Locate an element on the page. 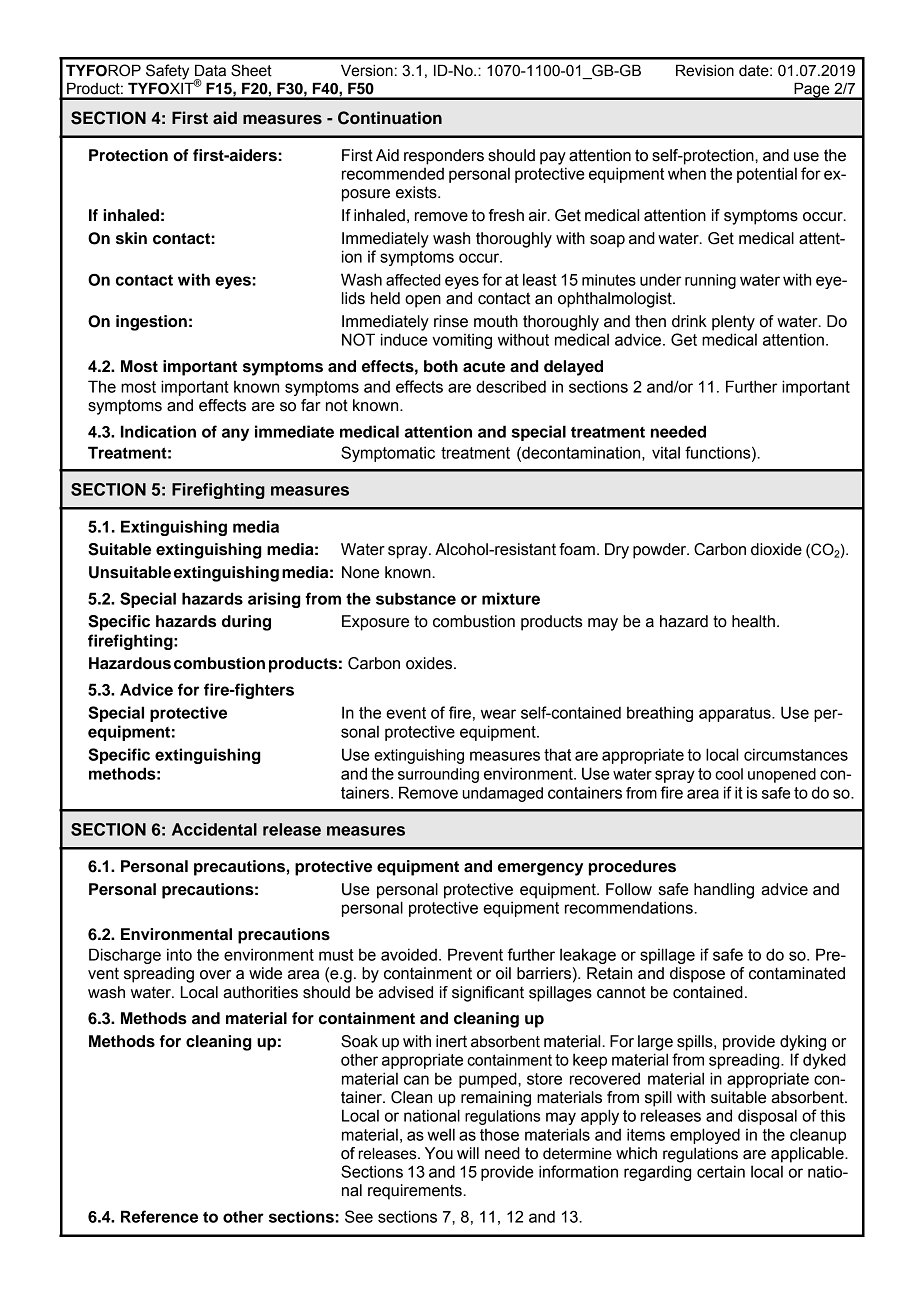 This document has width=924, height=1308. responders is located at coordinates (444, 157).
